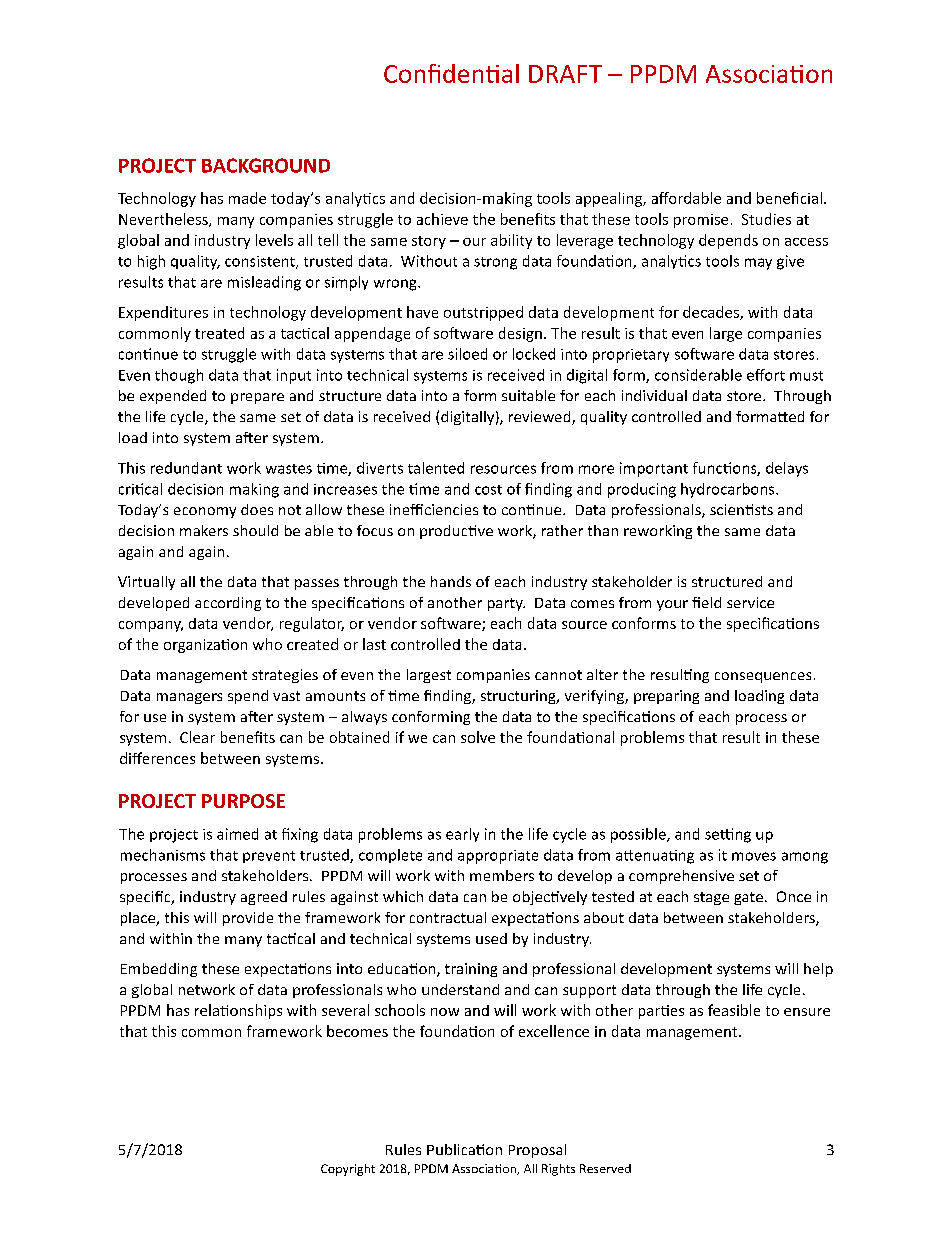 This document has width=952, height=1233. I want to click on according, so click(228, 604).
